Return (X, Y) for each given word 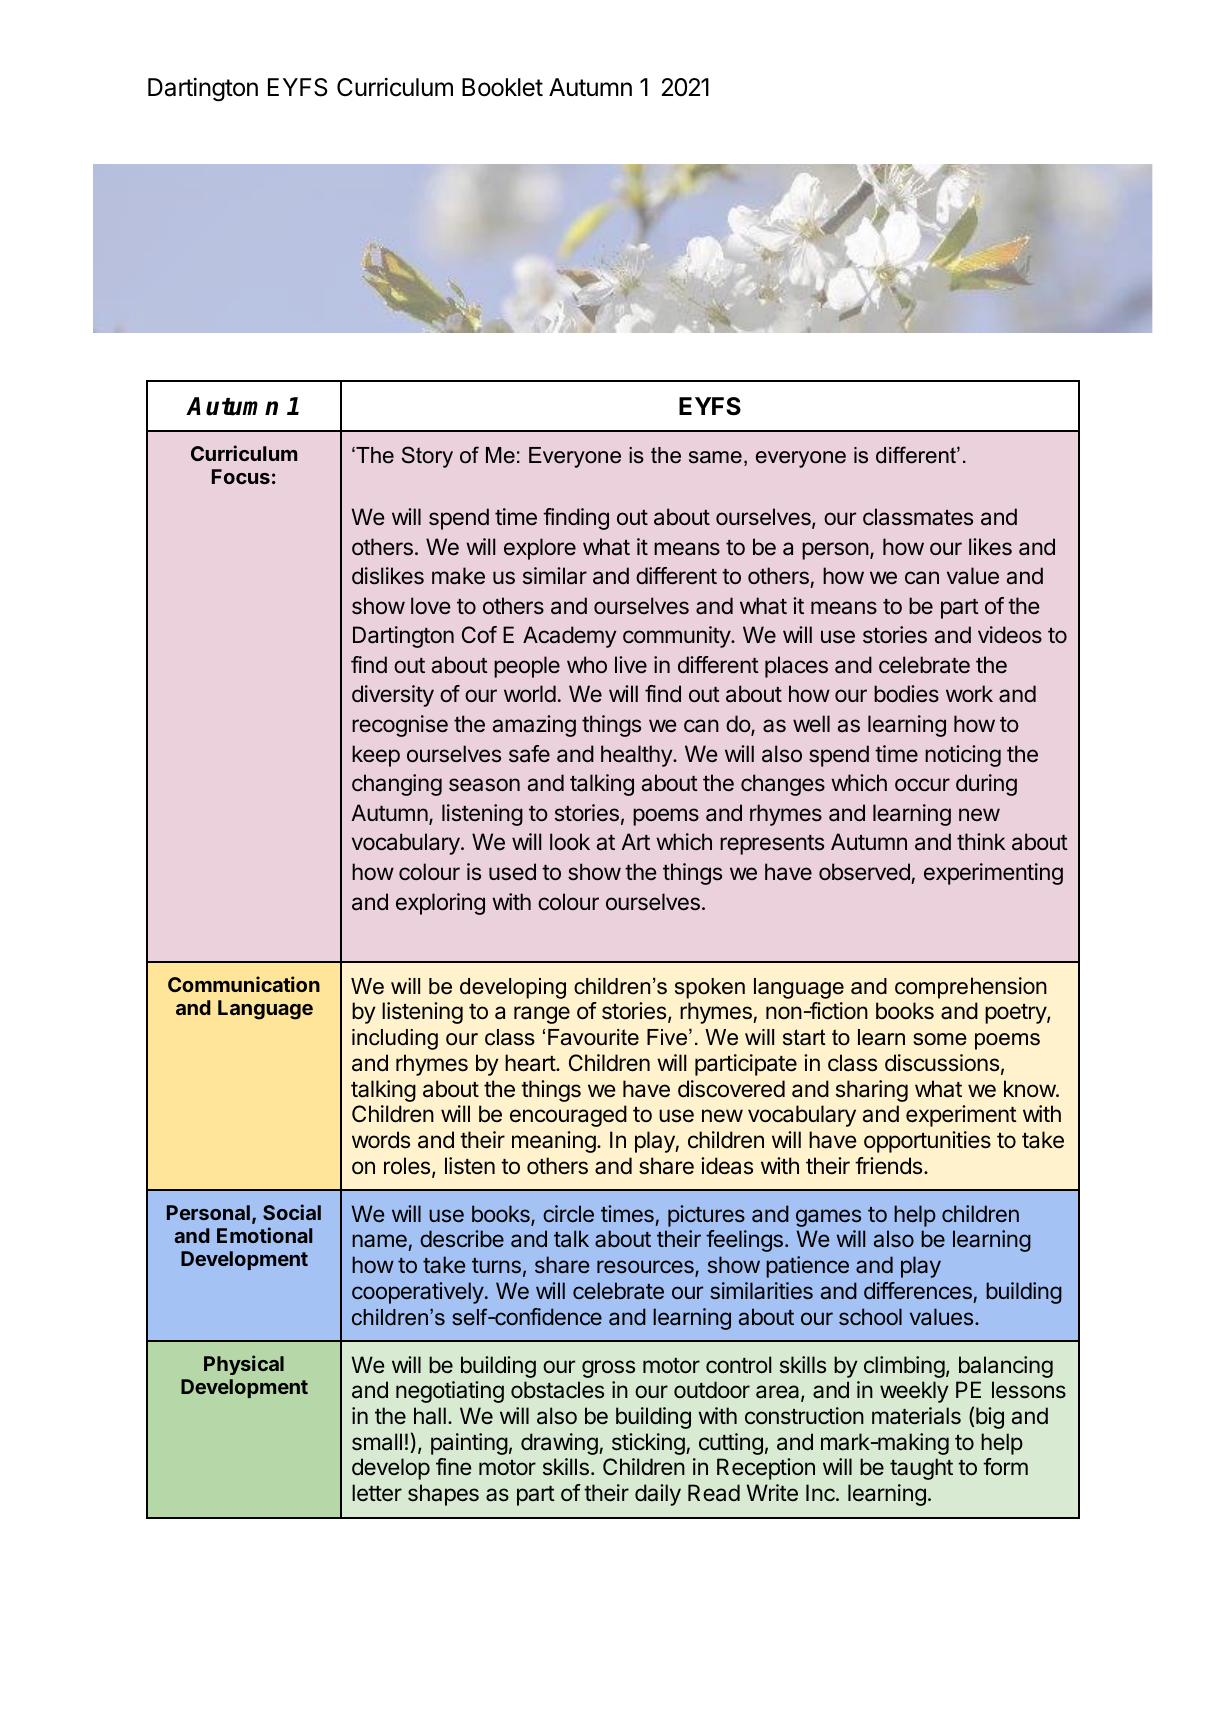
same (715, 457)
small (377, 1442)
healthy (637, 756)
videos (1010, 635)
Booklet (502, 87)
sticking (649, 1444)
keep (376, 756)
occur (922, 785)
